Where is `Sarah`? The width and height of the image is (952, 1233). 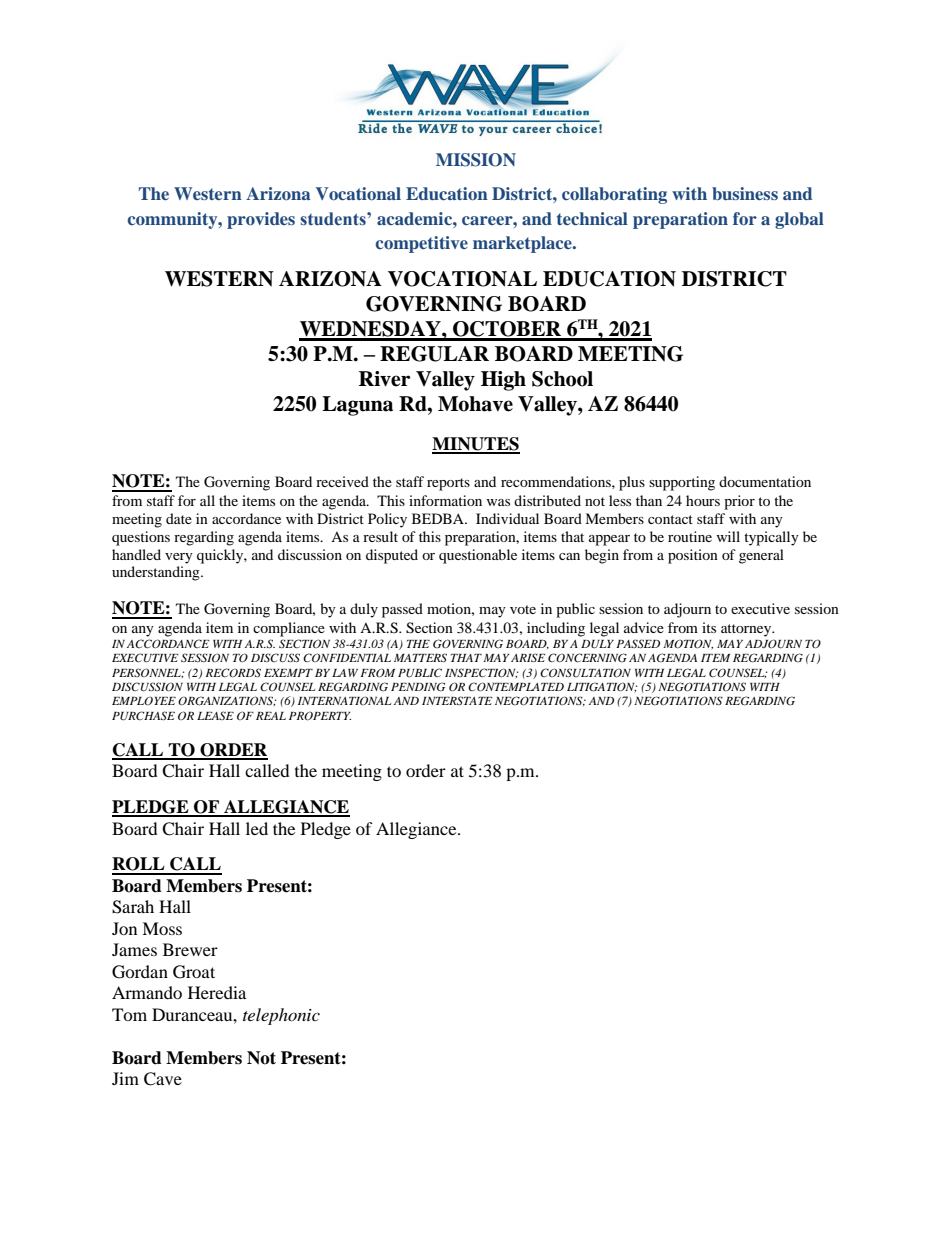 Sarah is located at coordinates (133, 907).
